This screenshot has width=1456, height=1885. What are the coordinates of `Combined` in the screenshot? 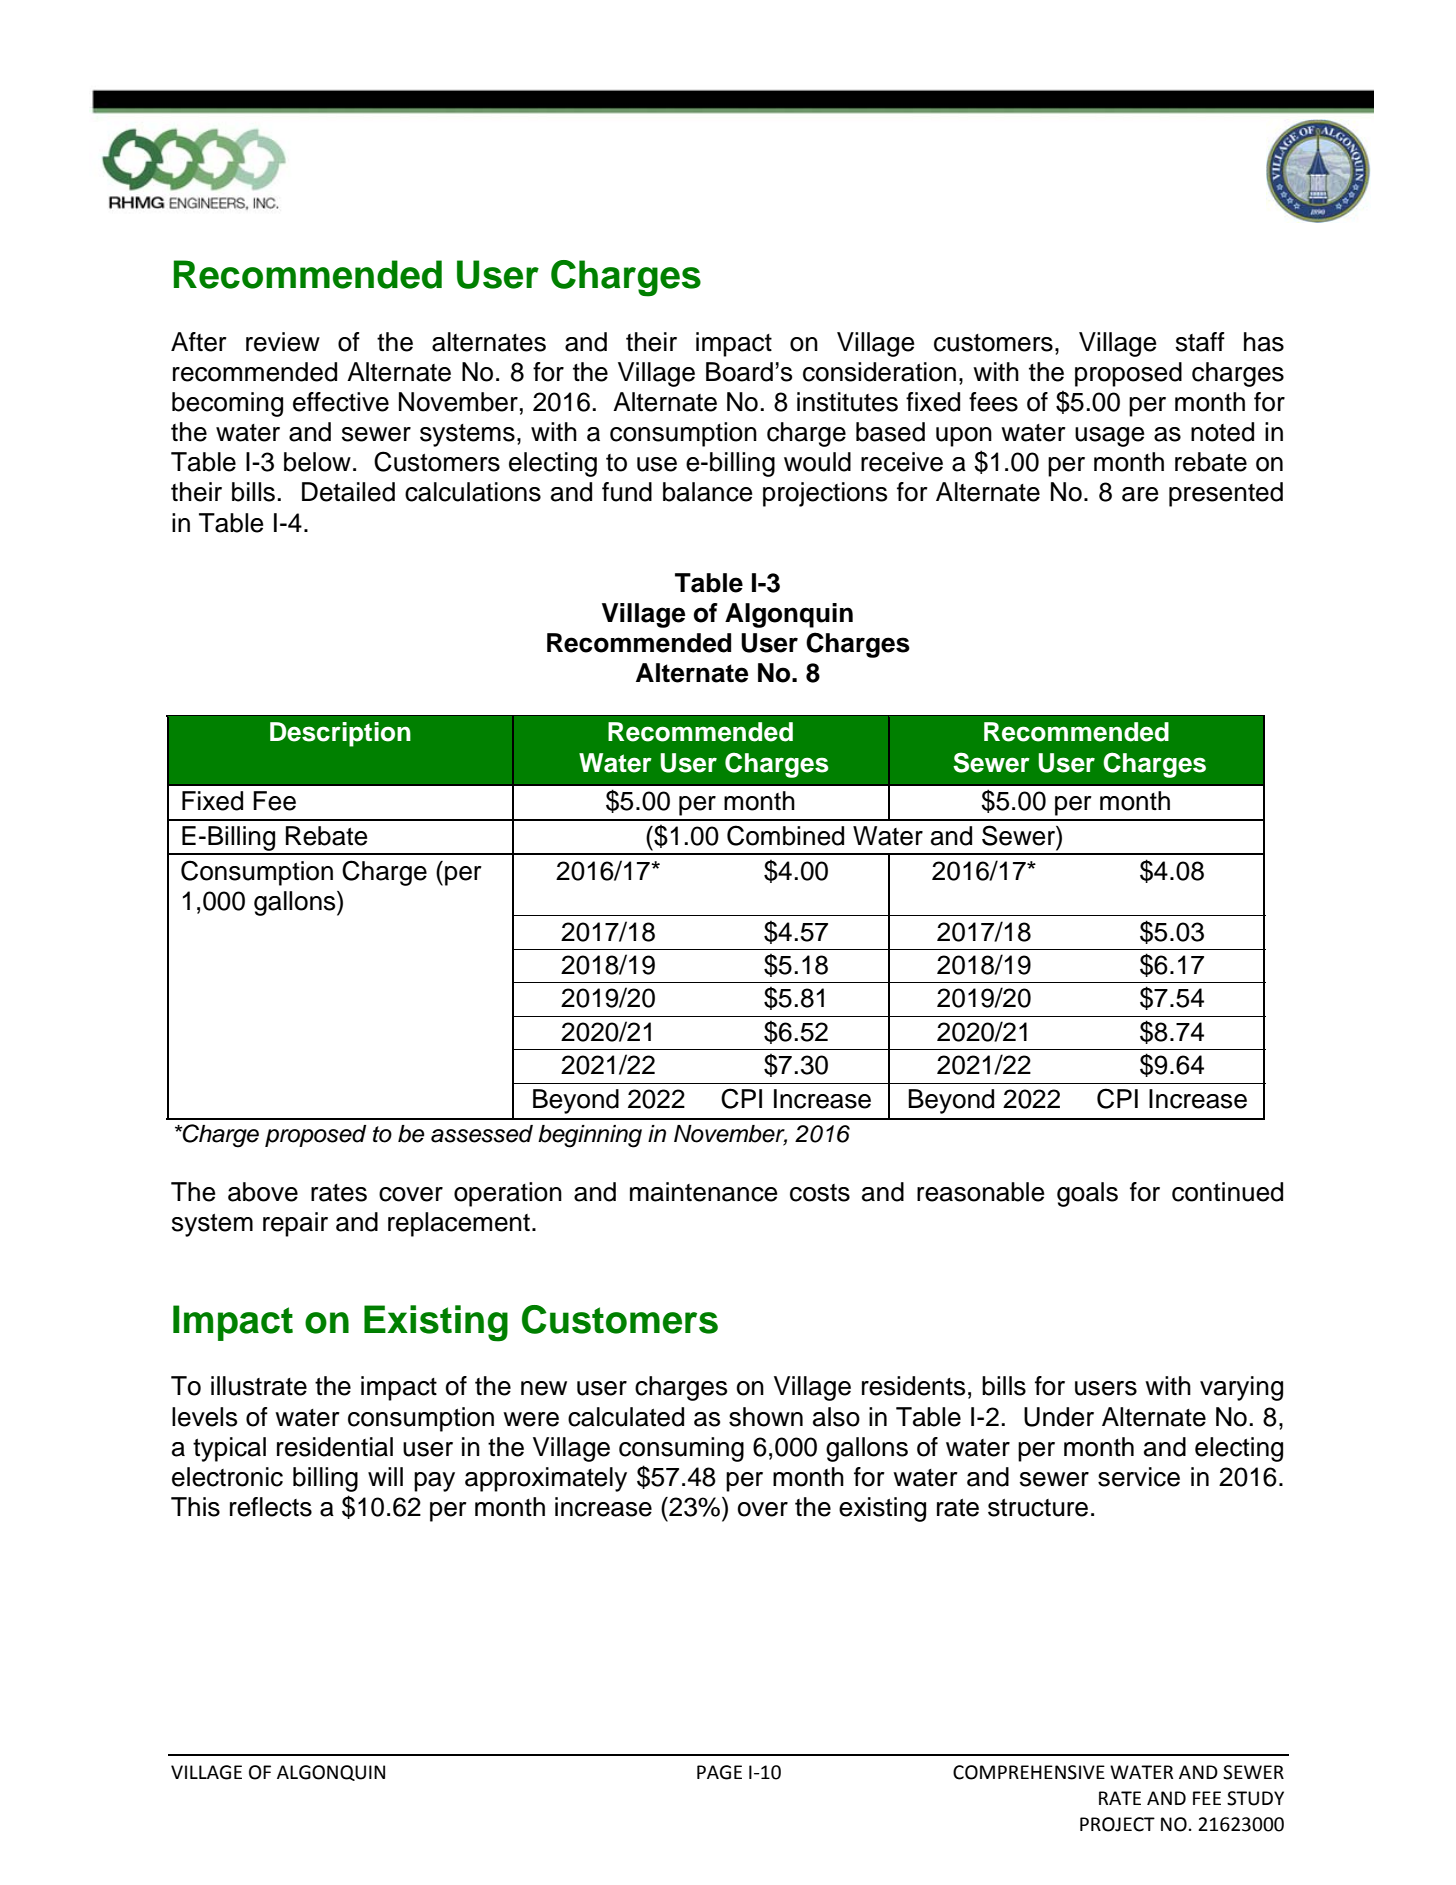 It's located at (785, 835).
